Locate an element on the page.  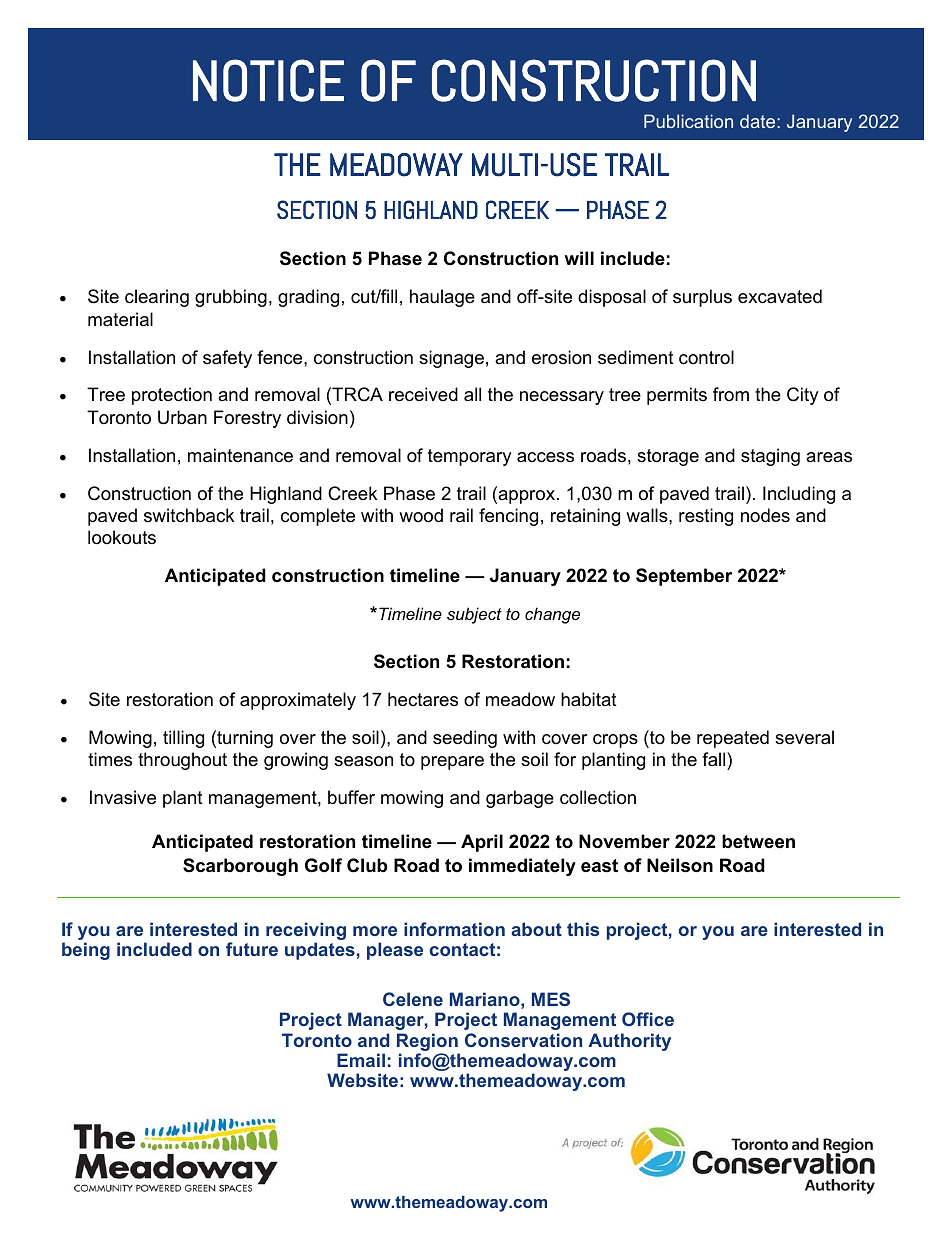
subject is located at coordinates (474, 615).
